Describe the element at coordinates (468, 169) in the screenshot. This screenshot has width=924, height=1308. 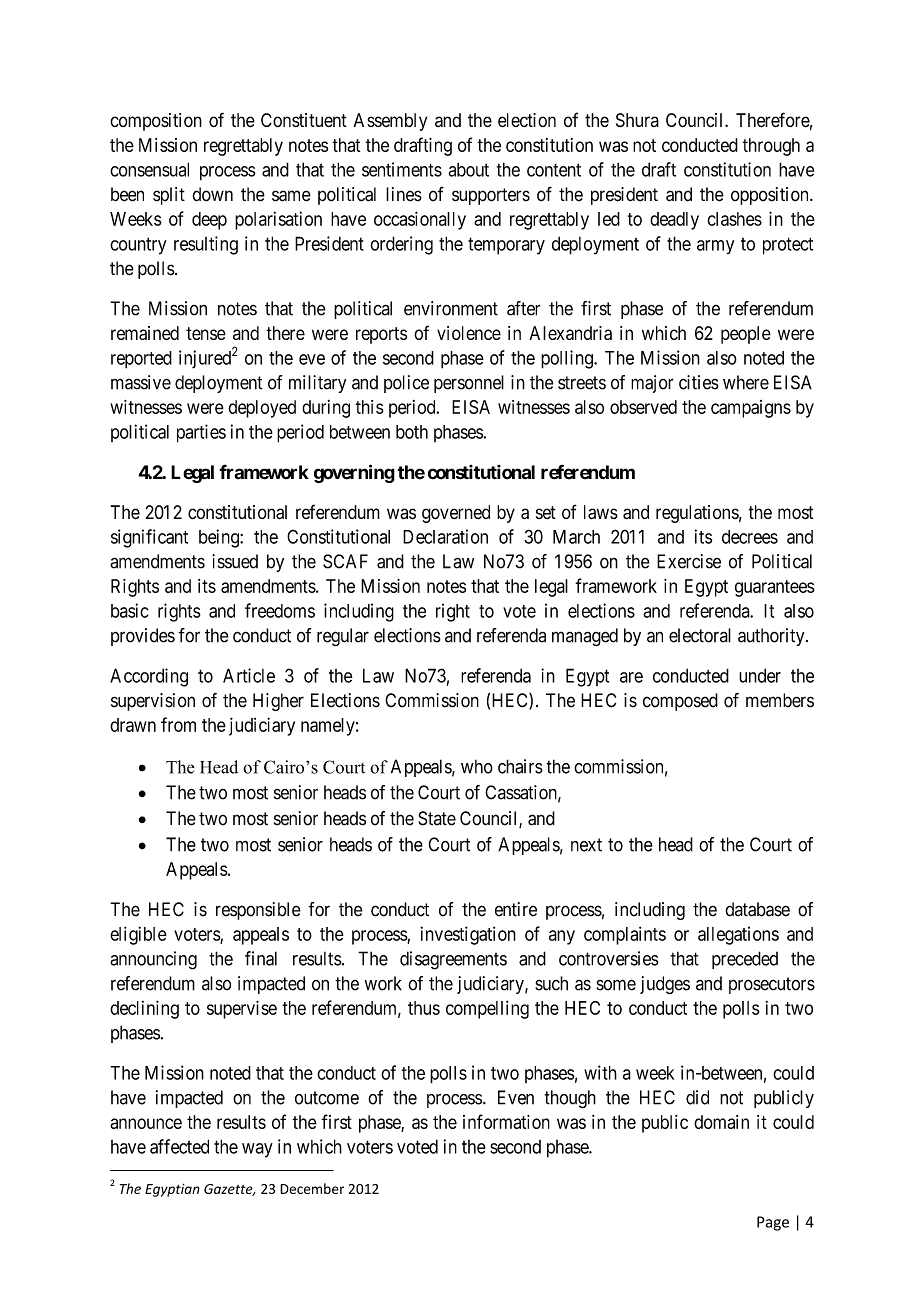
I see `about` at that location.
